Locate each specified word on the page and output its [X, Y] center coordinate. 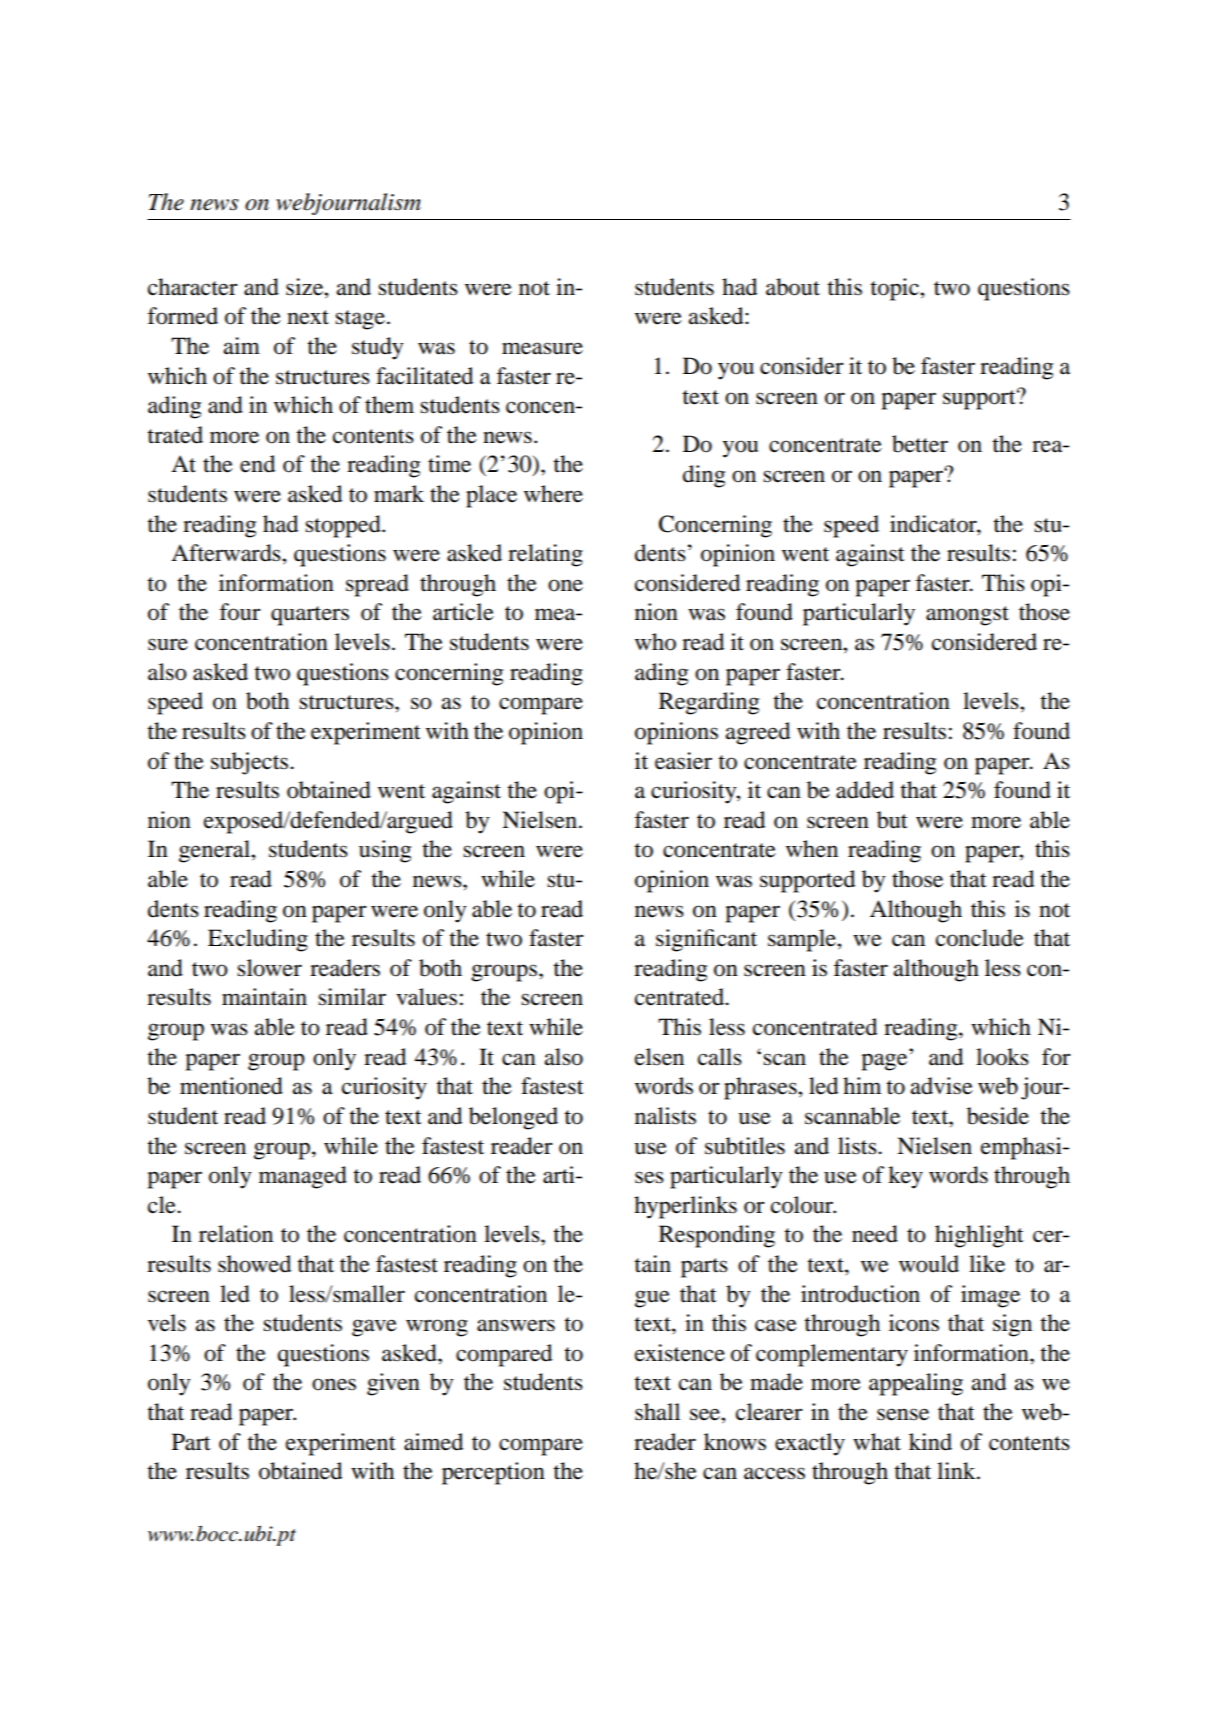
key [905, 1177]
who [655, 642]
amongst [967, 616]
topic [895, 289]
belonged [513, 1118]
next [308, 317]
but [892, 820]
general [215, 851]
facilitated [424, 376]
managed [303, 1177]
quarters [310, 616]
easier [683, 761]
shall [657, 1412]
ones [334, 1384]
